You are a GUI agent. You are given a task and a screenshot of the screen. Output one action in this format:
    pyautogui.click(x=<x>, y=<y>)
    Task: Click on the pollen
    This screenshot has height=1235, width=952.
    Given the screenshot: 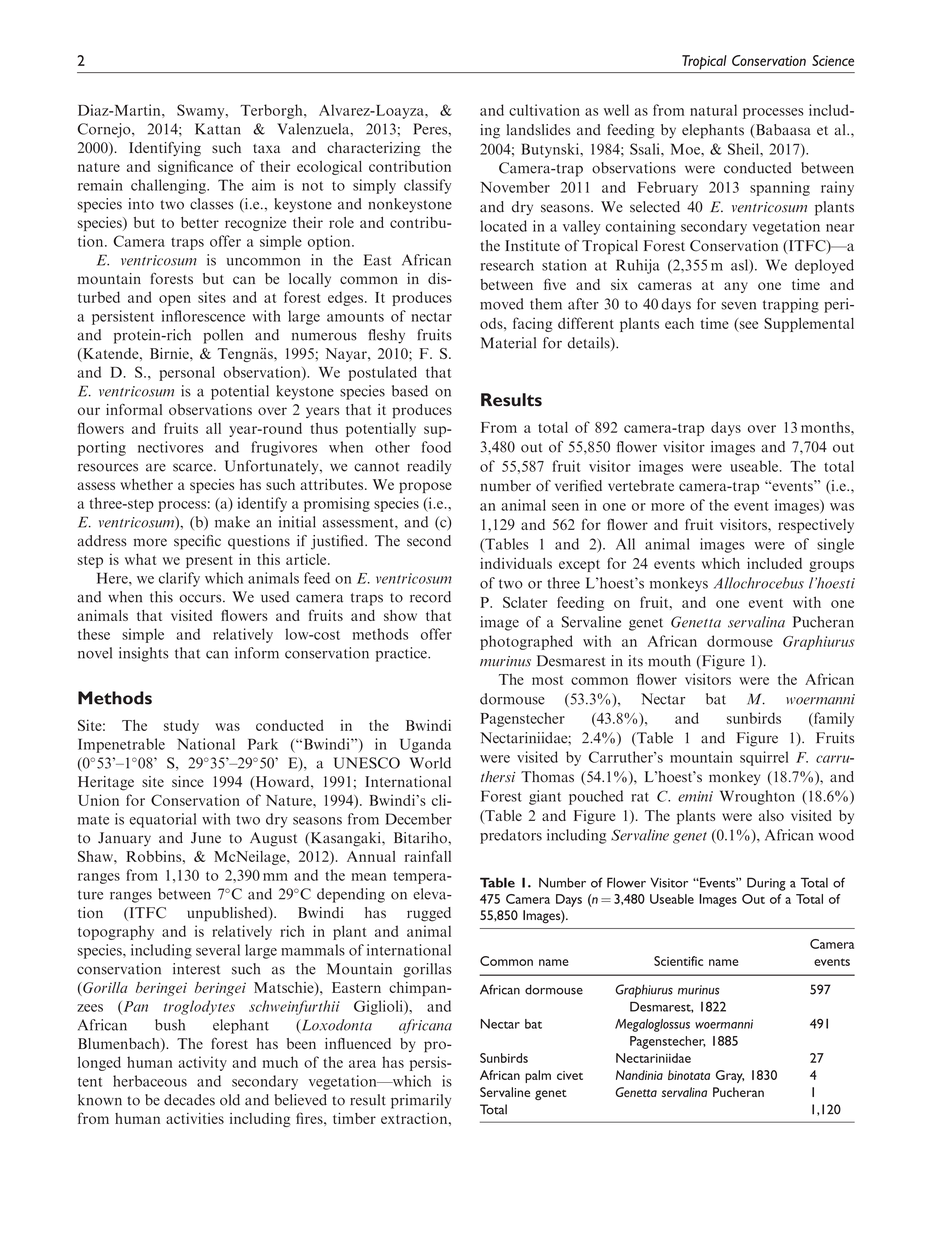 What is the action you would take?
    pyautogui.click(x=223, y=336)
